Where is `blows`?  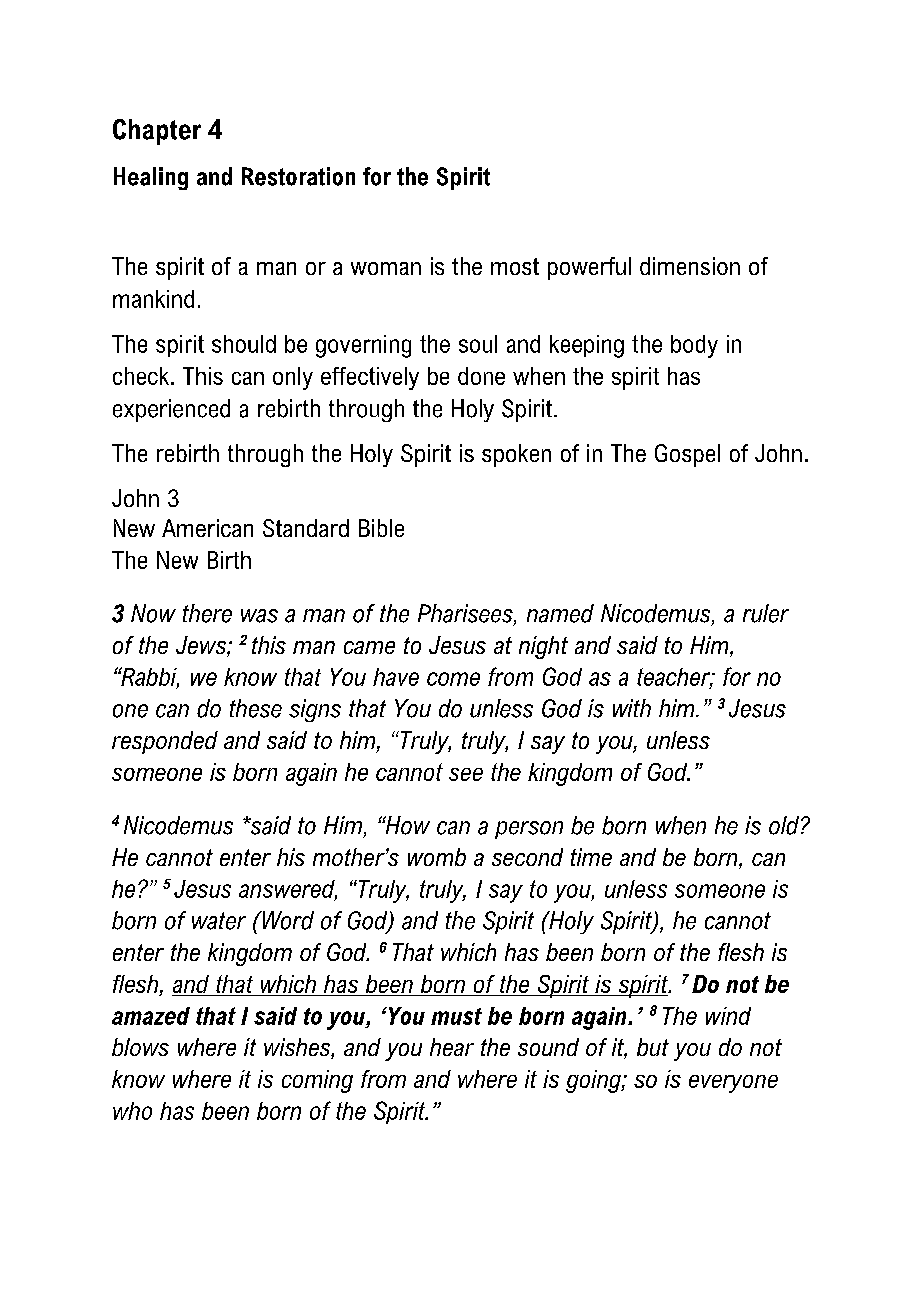
blows is located at coordinates (140, 1047).
